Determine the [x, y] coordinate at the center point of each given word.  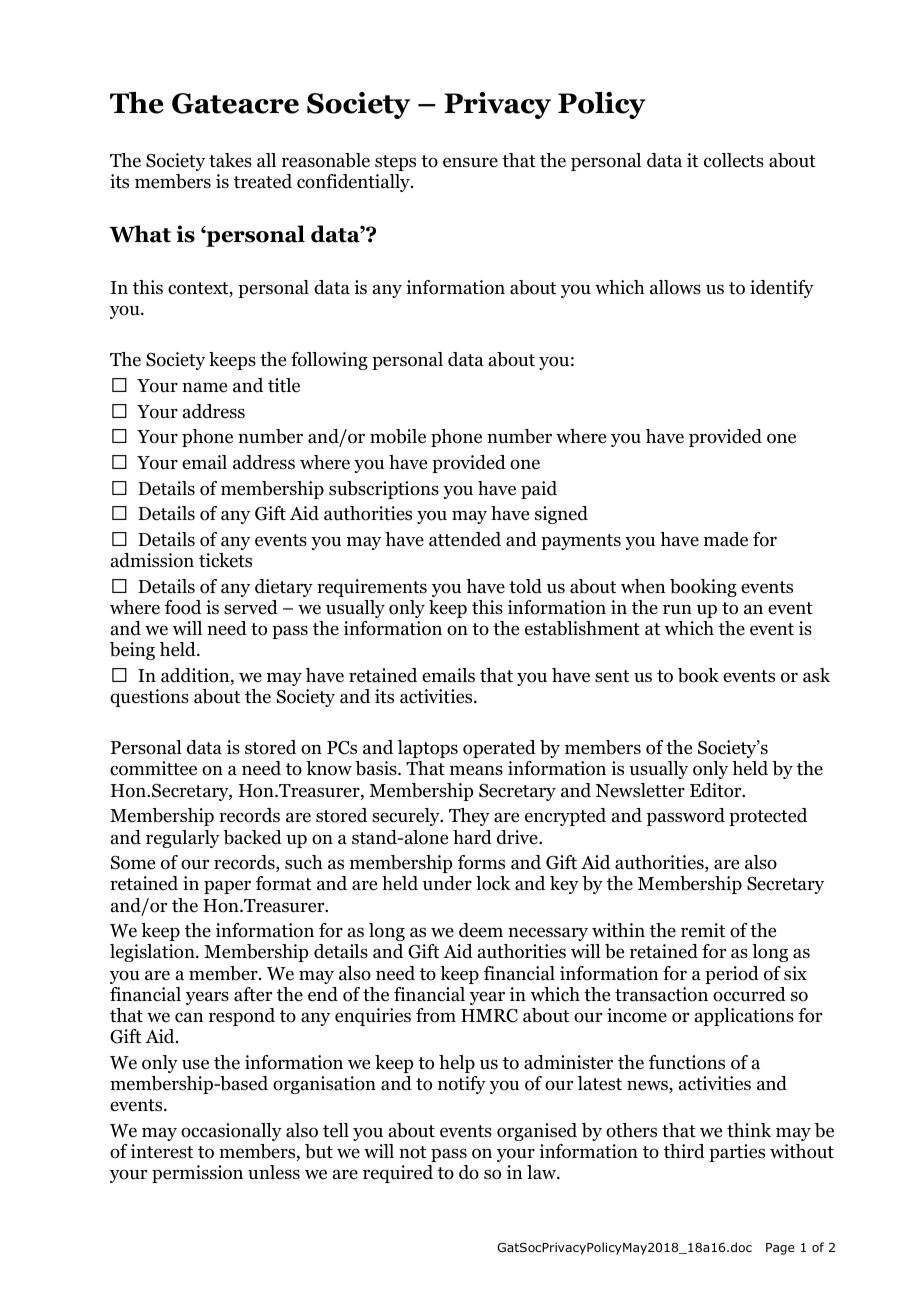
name [204, 387]
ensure [470, 162]
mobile [398, 436]
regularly [183, 839]
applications [744, 1017]
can [189, 1017]
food [183, 607]
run [677, 610]
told [525, 586]
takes [230, 160]
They [469, 817]
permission [197, 1174]
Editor [717, 790]
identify [782, 289]
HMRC [489, 1016]
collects [734, 160]
